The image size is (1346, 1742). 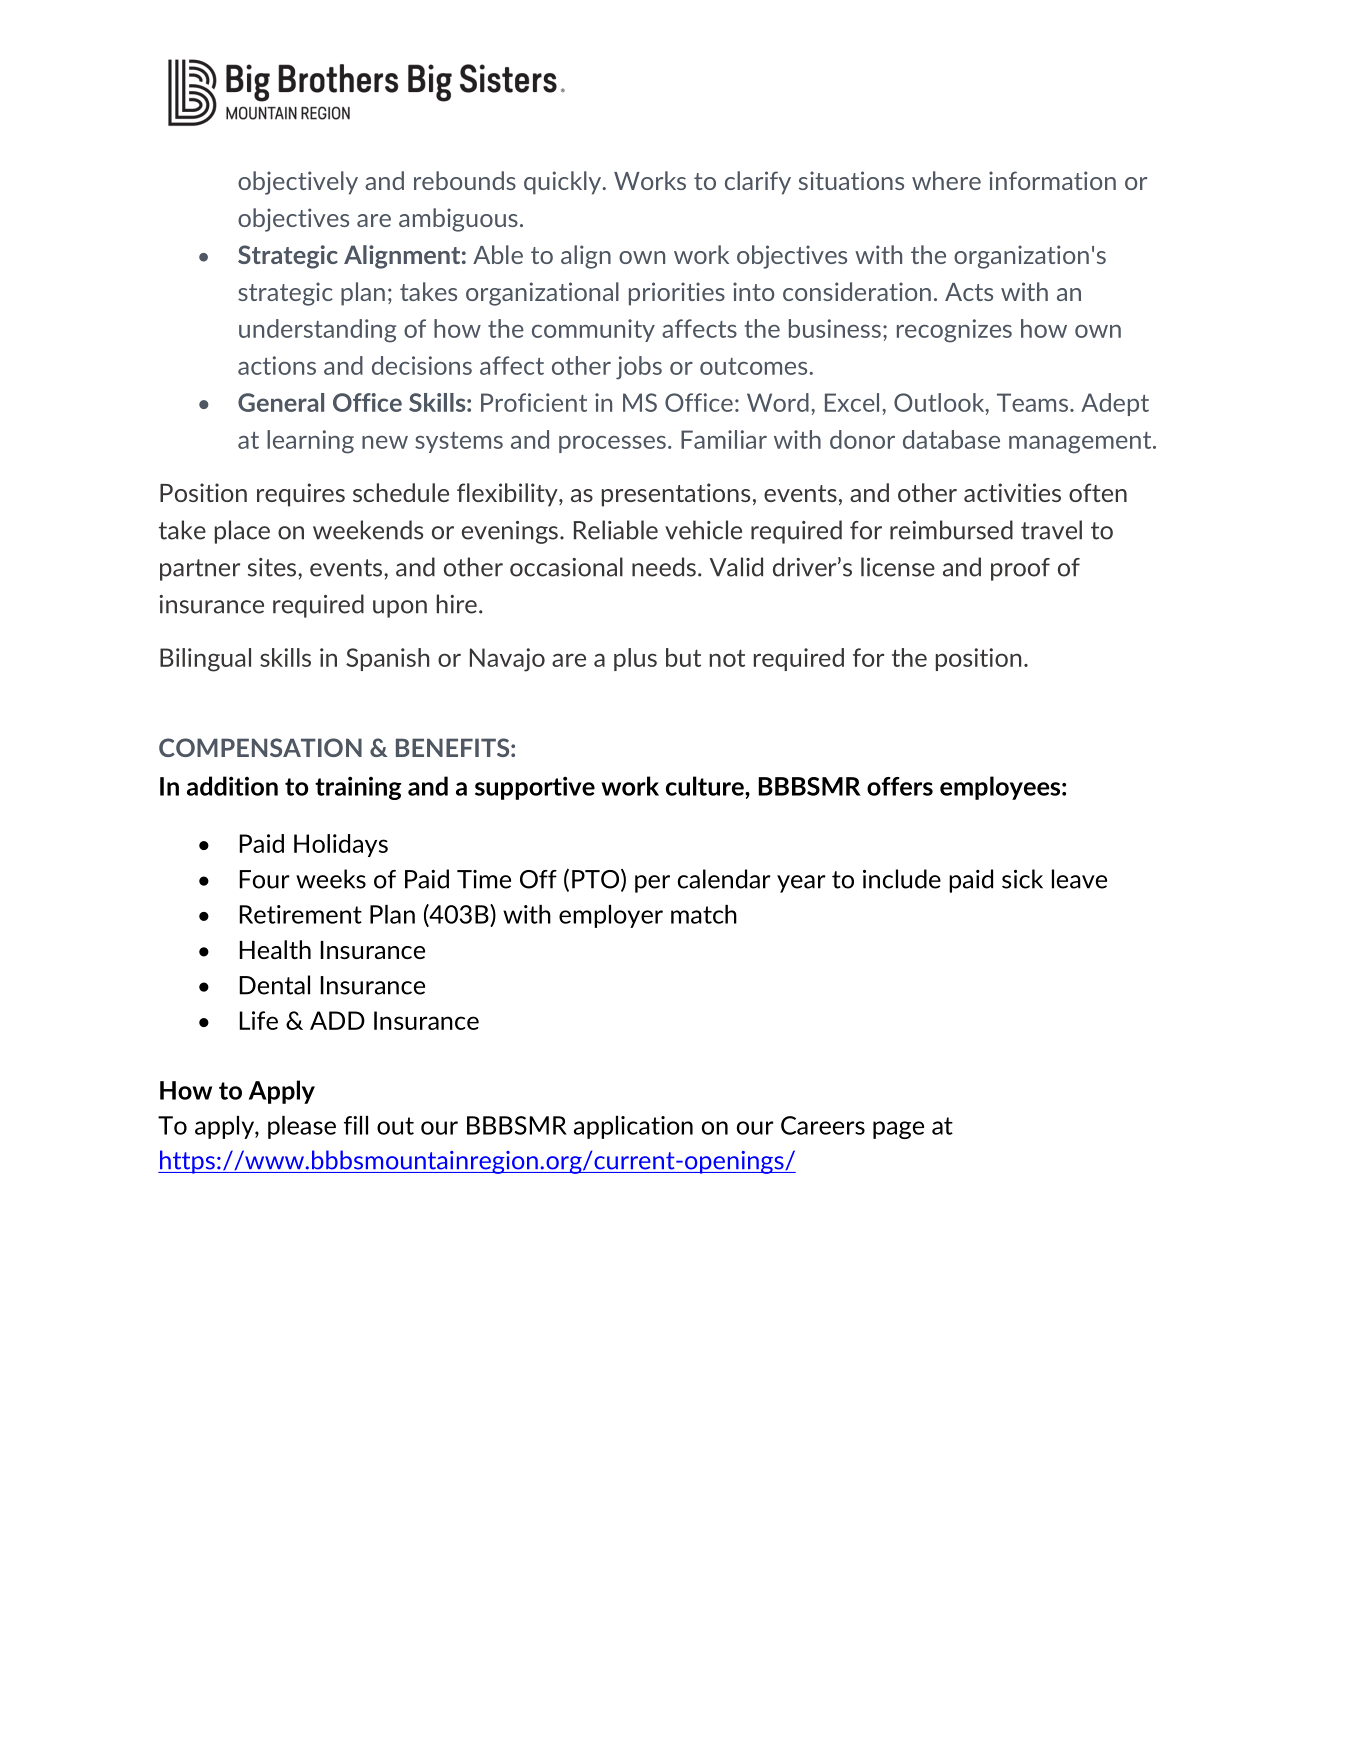 What do you see at coordinates (302, 1127) in the document?
I see `please` at bounding box center [302, 1127].
